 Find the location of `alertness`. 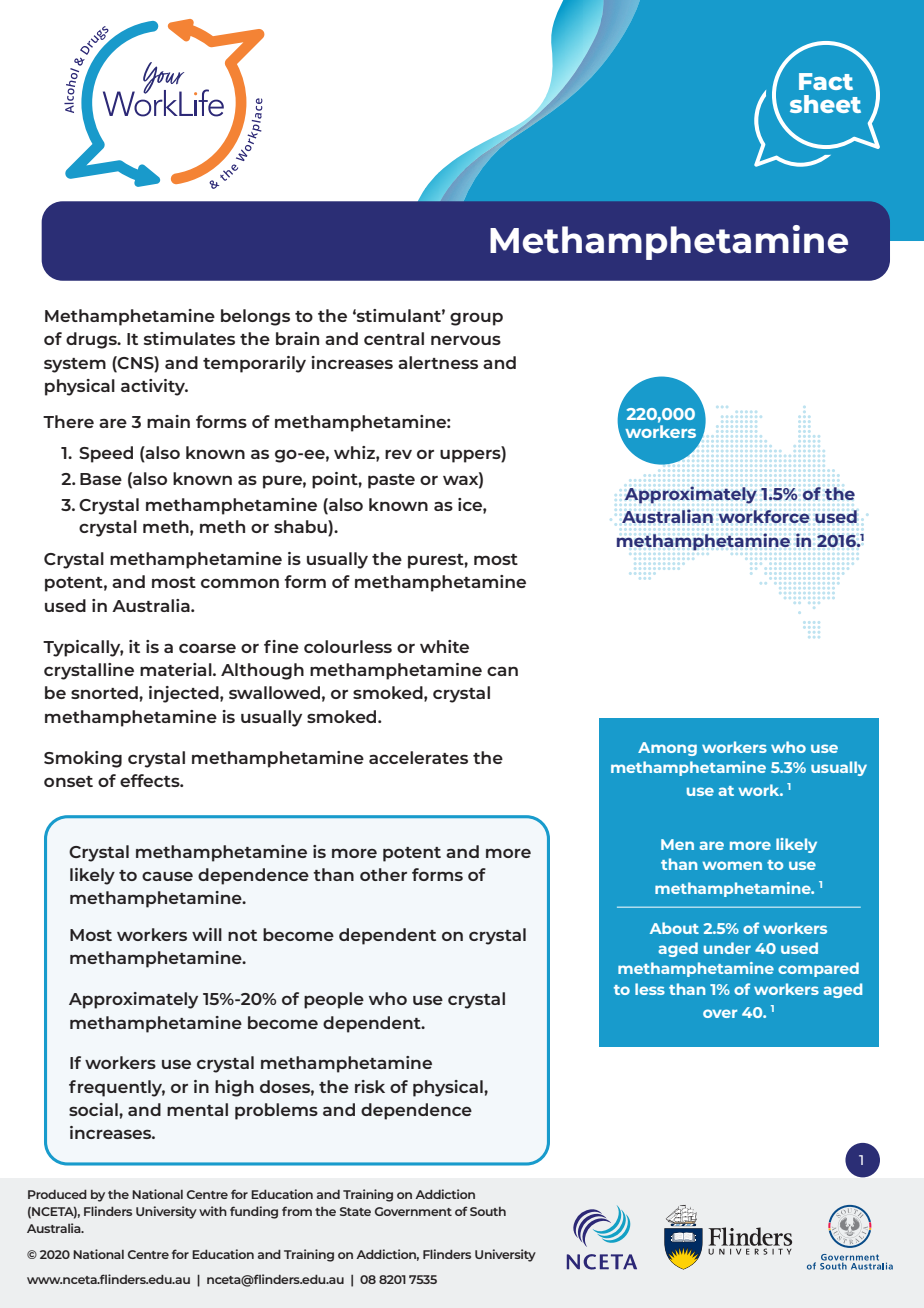

alertness is located at coordinates (438, 362).
